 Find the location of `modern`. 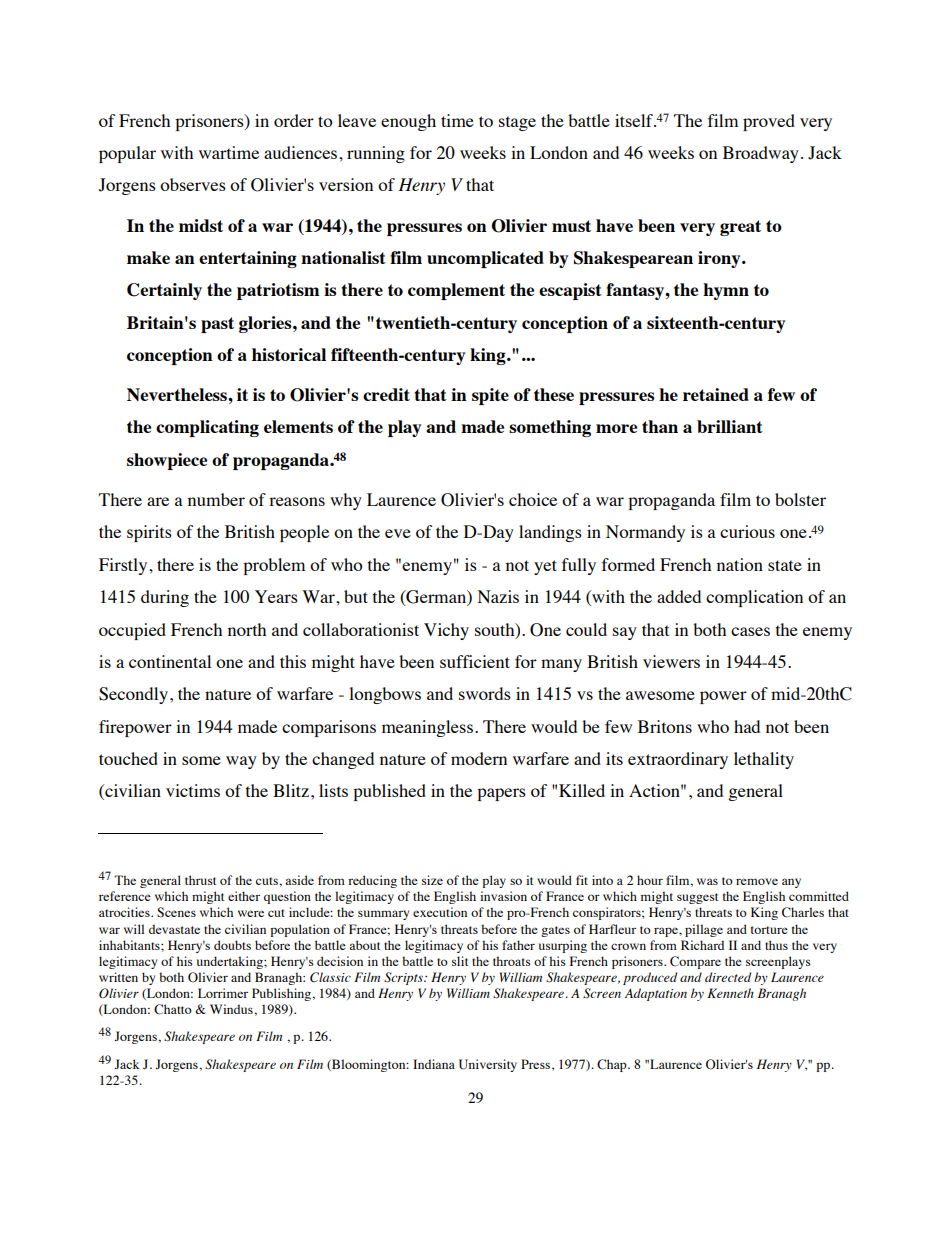

modern is located at coordinates (479, 758).
